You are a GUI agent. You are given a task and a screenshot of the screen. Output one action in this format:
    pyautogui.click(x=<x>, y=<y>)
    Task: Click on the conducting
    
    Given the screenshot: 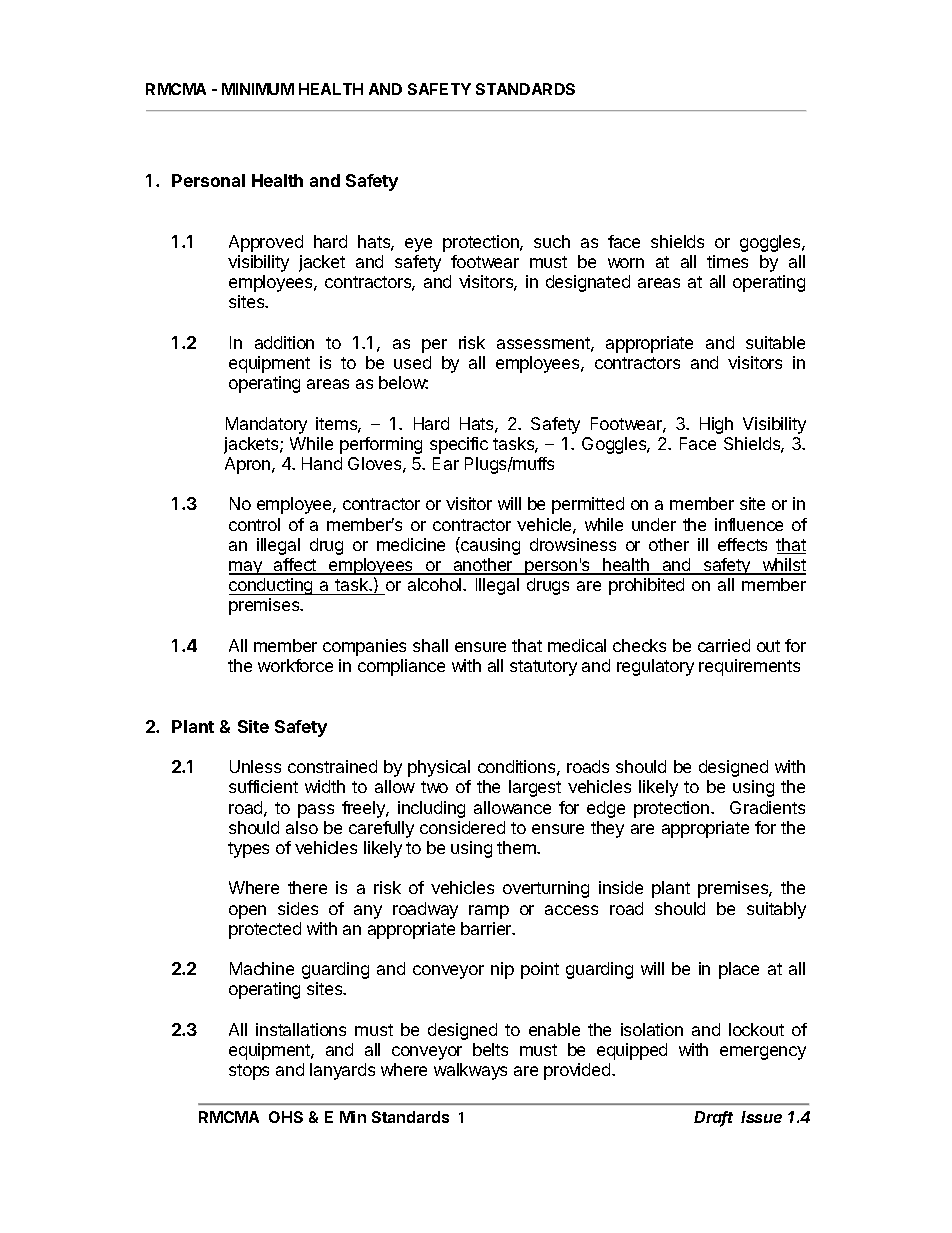 What is the action you would take?
    pyautogui.click(x=272, y=586)
